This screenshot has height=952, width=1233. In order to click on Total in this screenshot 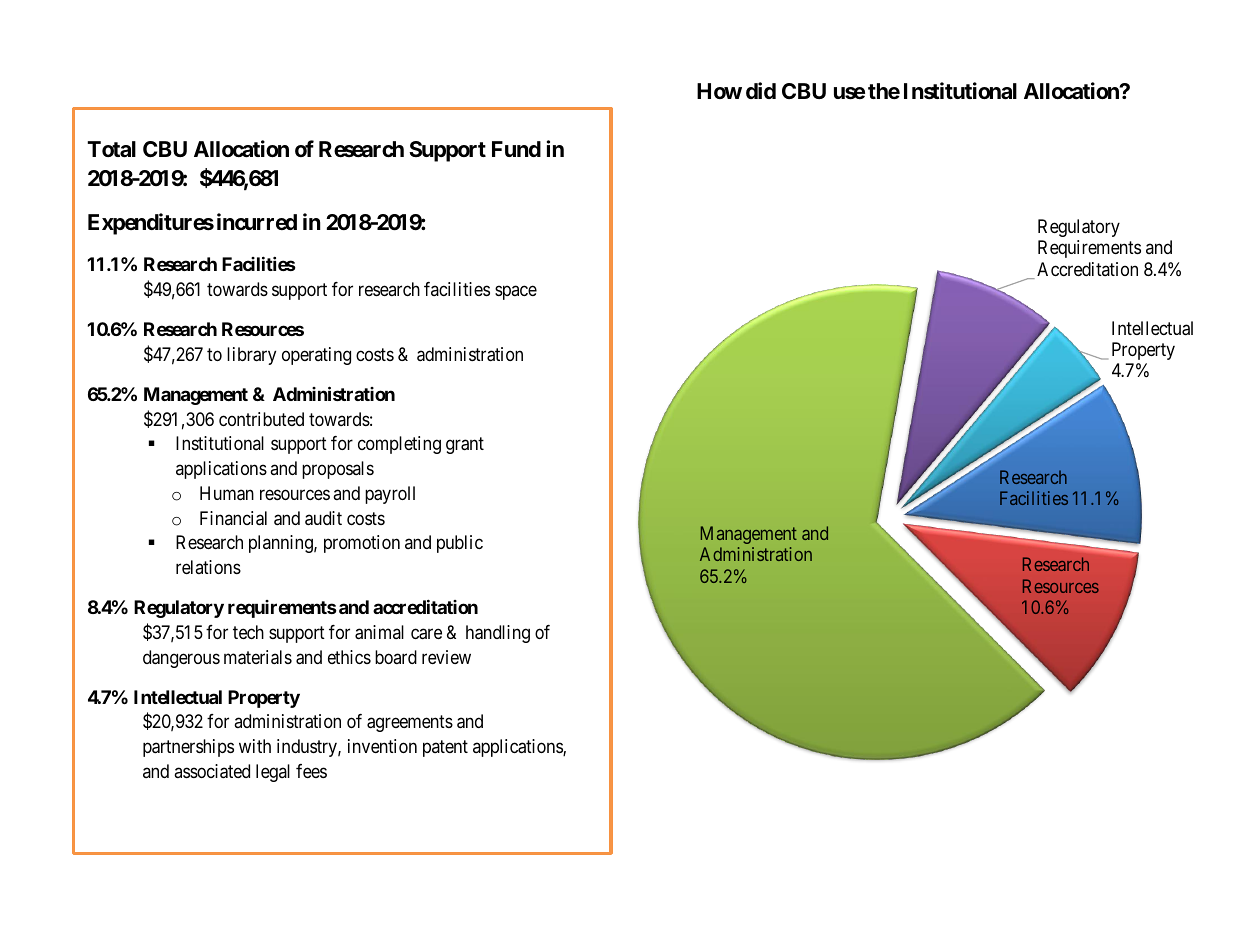, I will do `click(111, 149)`.
